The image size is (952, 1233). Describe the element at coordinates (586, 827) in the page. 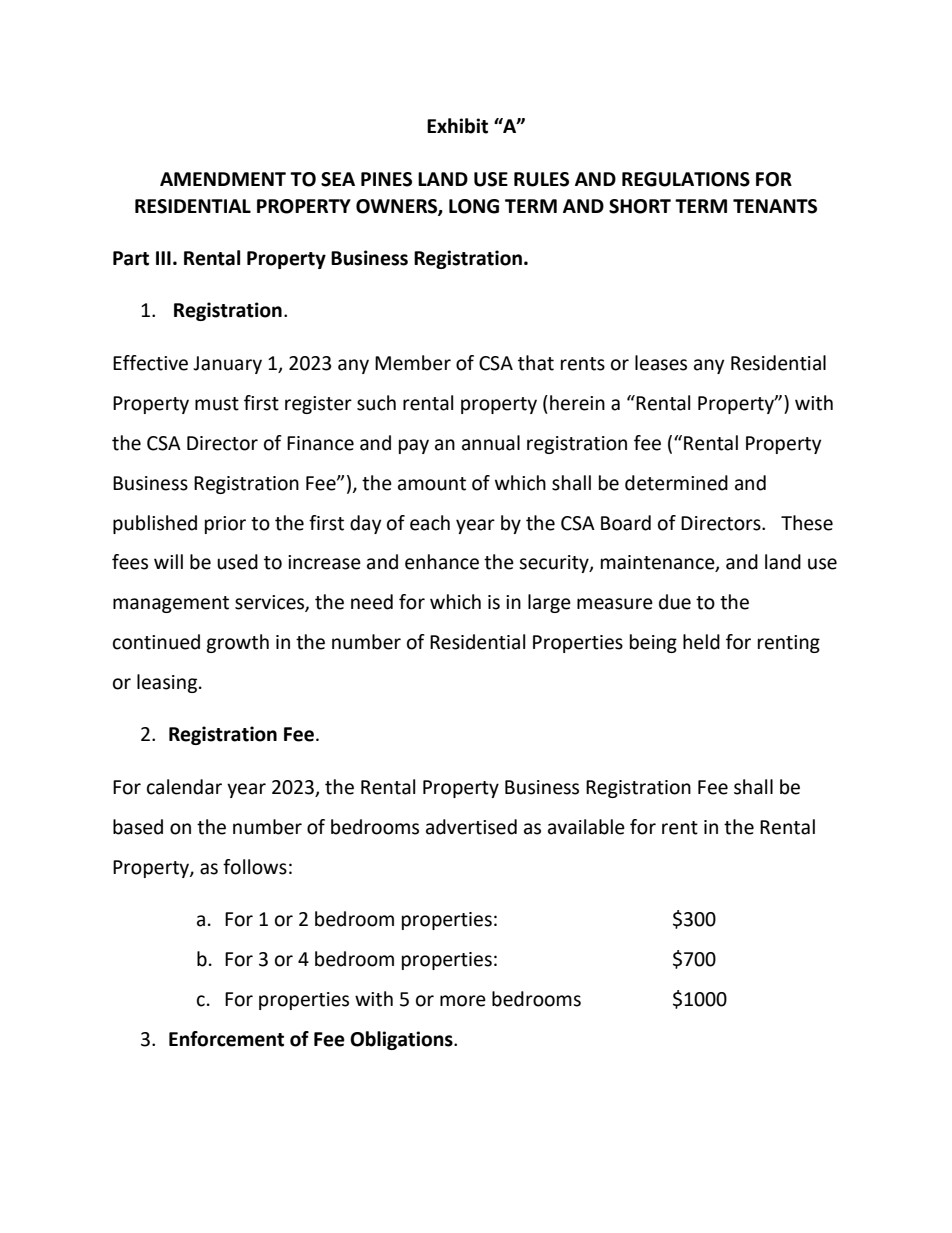

I see `available` at that location.
